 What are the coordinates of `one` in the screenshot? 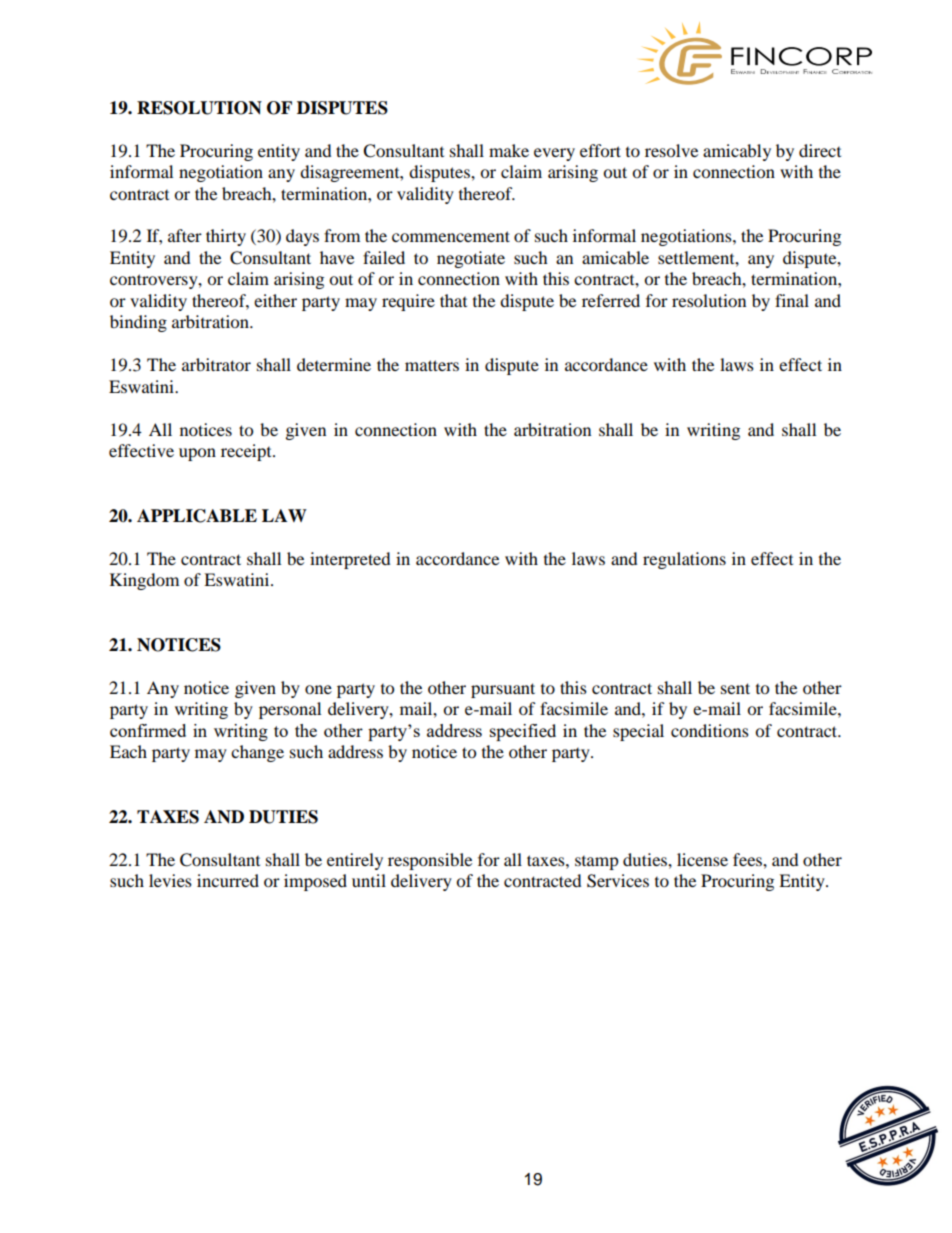 It's located at (318, 689).
